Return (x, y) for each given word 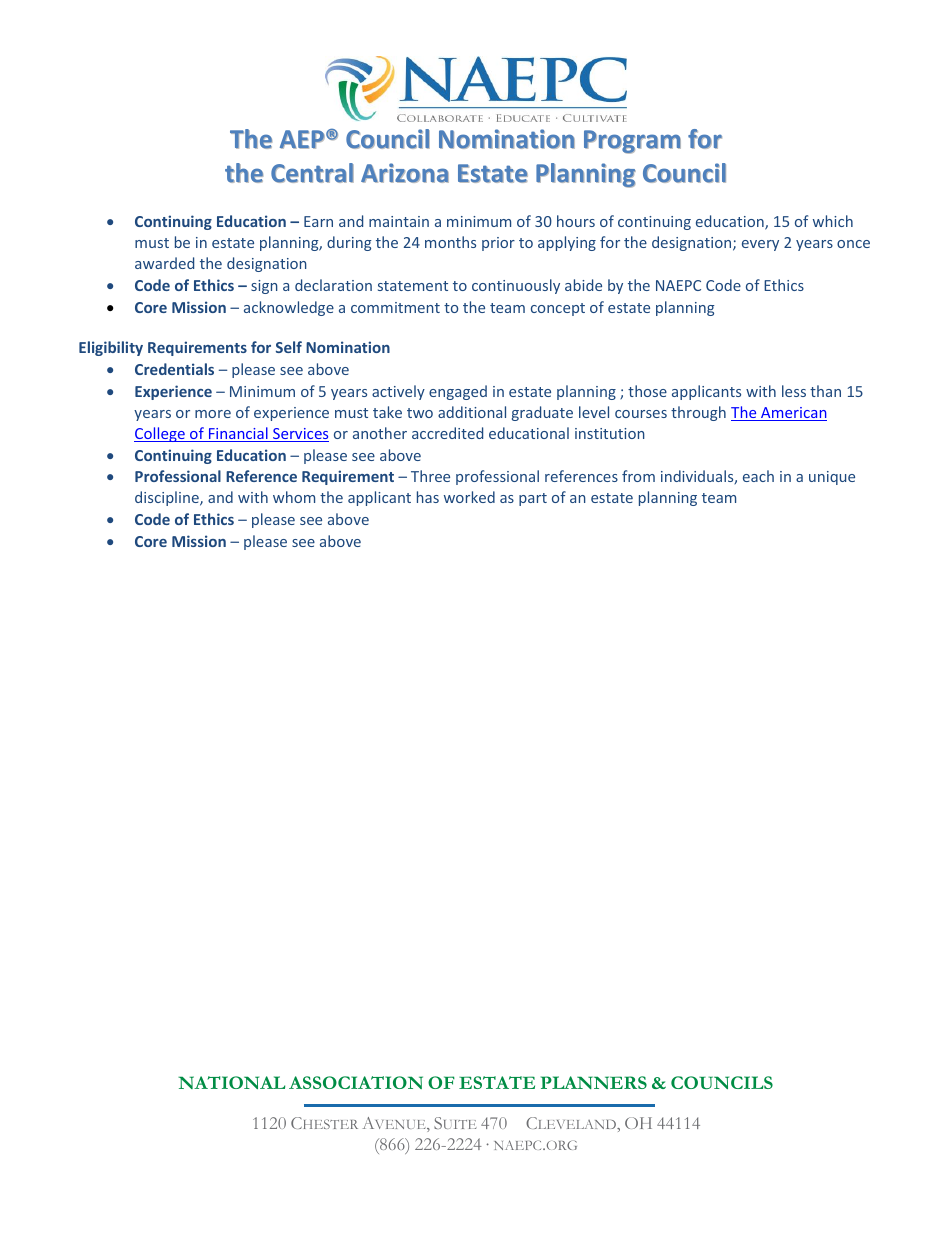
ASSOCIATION (356, 1082)
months (450, 242)
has (428, 497)
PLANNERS (594, 1082)
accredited (447, 433)
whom (294, 497)
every (760, 245)
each (758, 476)
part (533, 499)
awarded (164, 263)
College (160, 434)
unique (832, 478)
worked (469, 497)
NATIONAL (231, 1082)
